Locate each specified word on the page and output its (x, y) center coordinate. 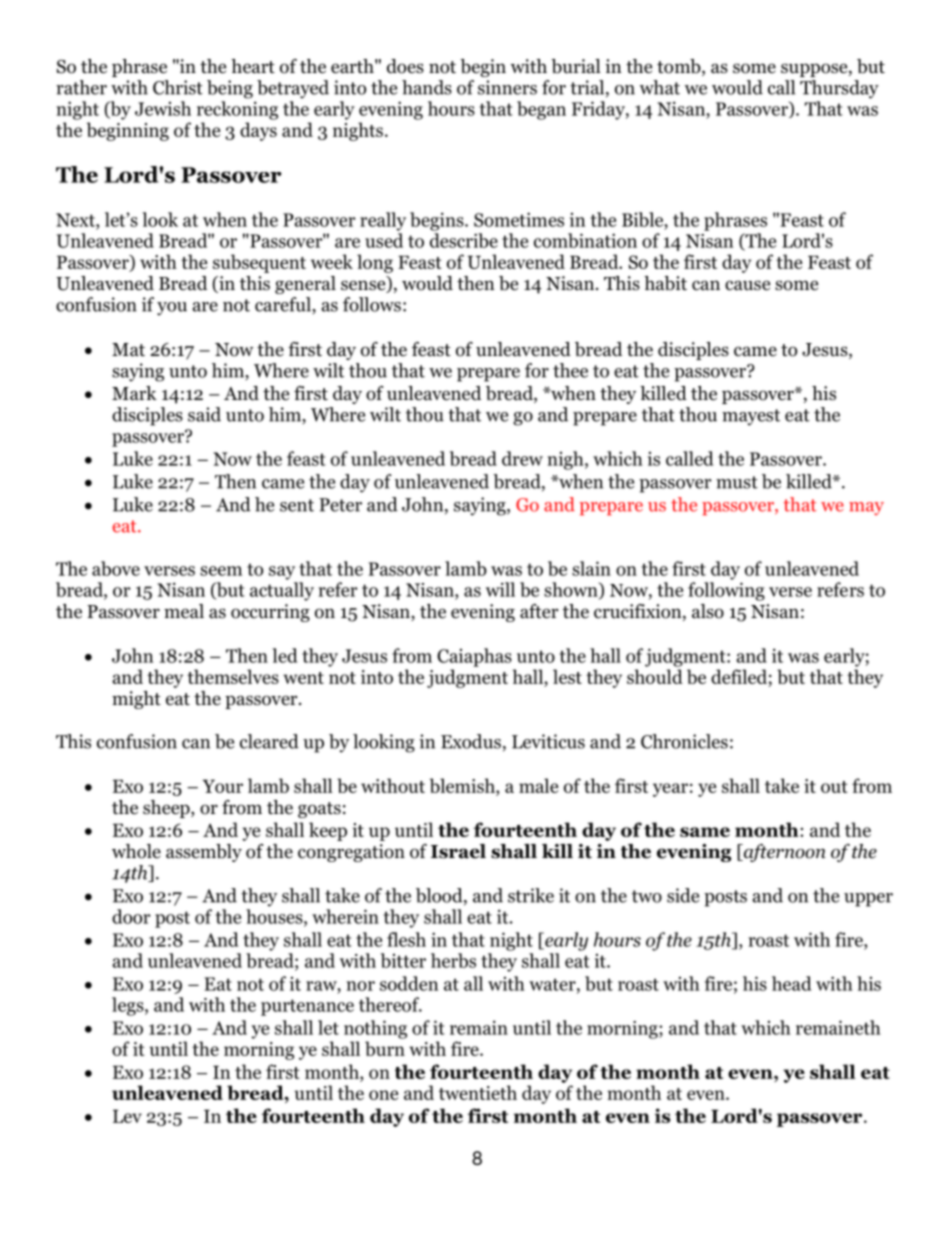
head (791, 983)
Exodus (471, 741)
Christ (178, 87)
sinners (507, 87)
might (136, 700)
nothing (375, 1029)
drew (522, 458)
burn (385, 1048)
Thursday (839, 89)
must (737, 482)
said (204, 414)
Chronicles (684, 741)
